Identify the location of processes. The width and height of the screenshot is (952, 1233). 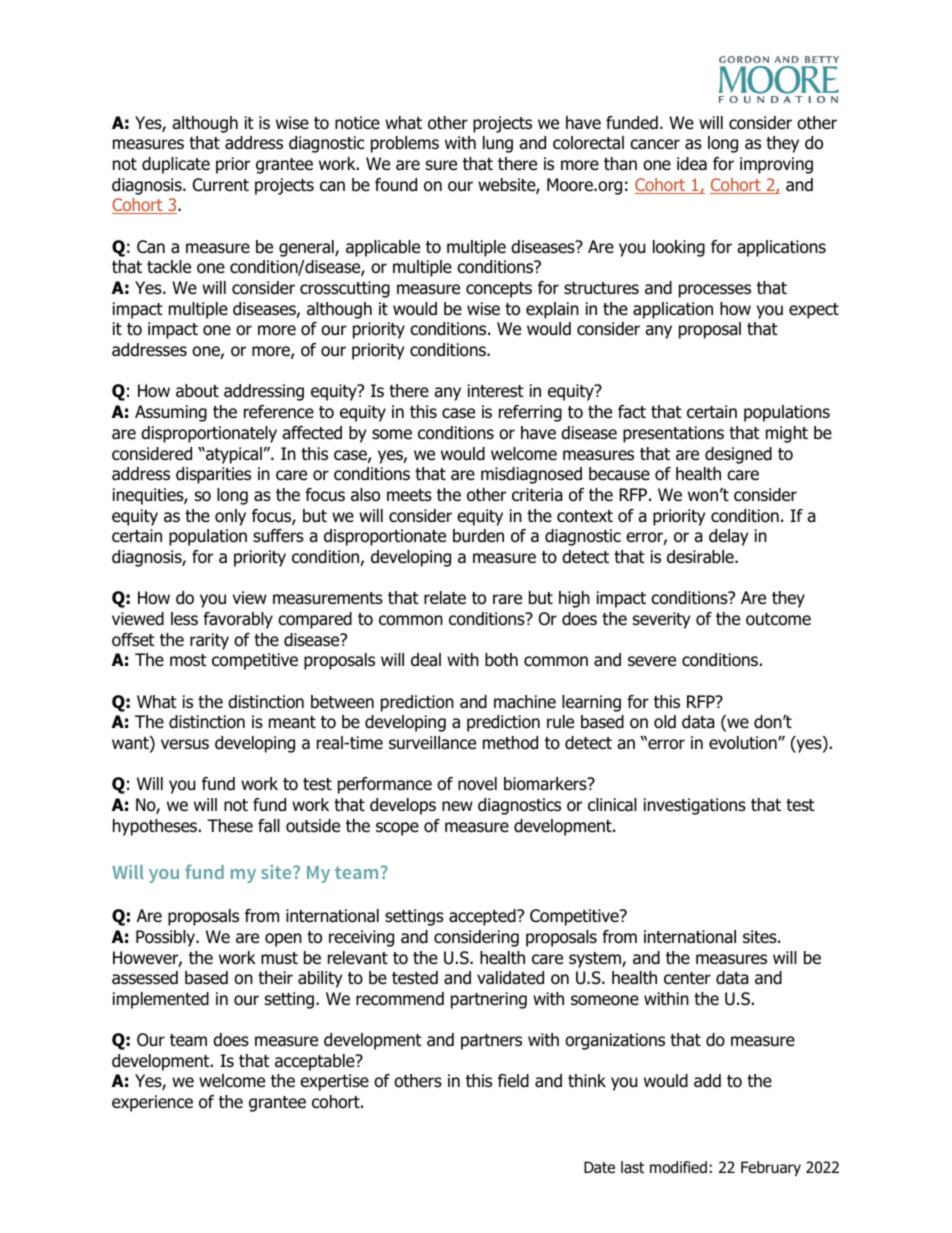
(715, 291).
